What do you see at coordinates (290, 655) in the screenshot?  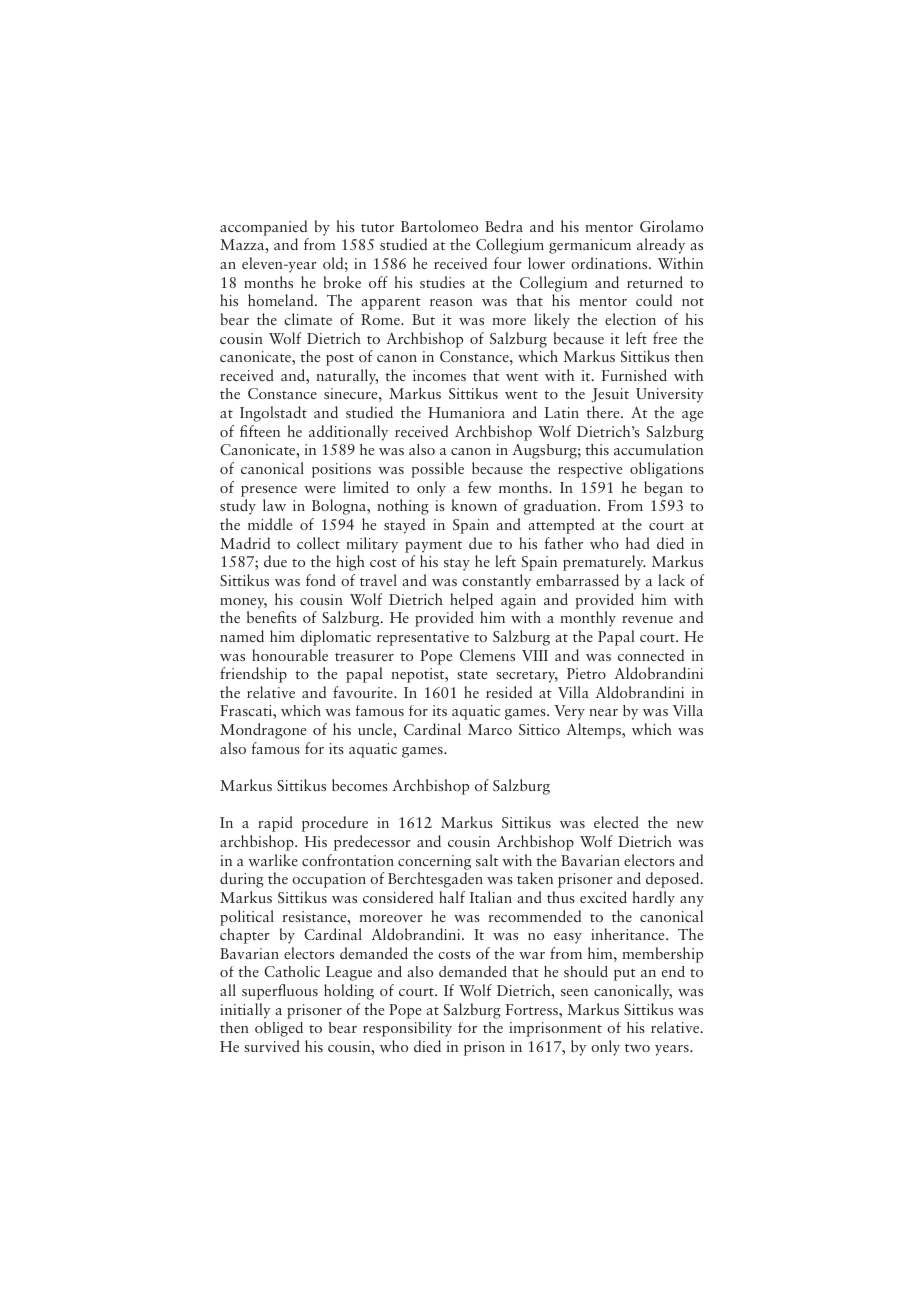 I see `honourable` at bounding box center [290, 655].
